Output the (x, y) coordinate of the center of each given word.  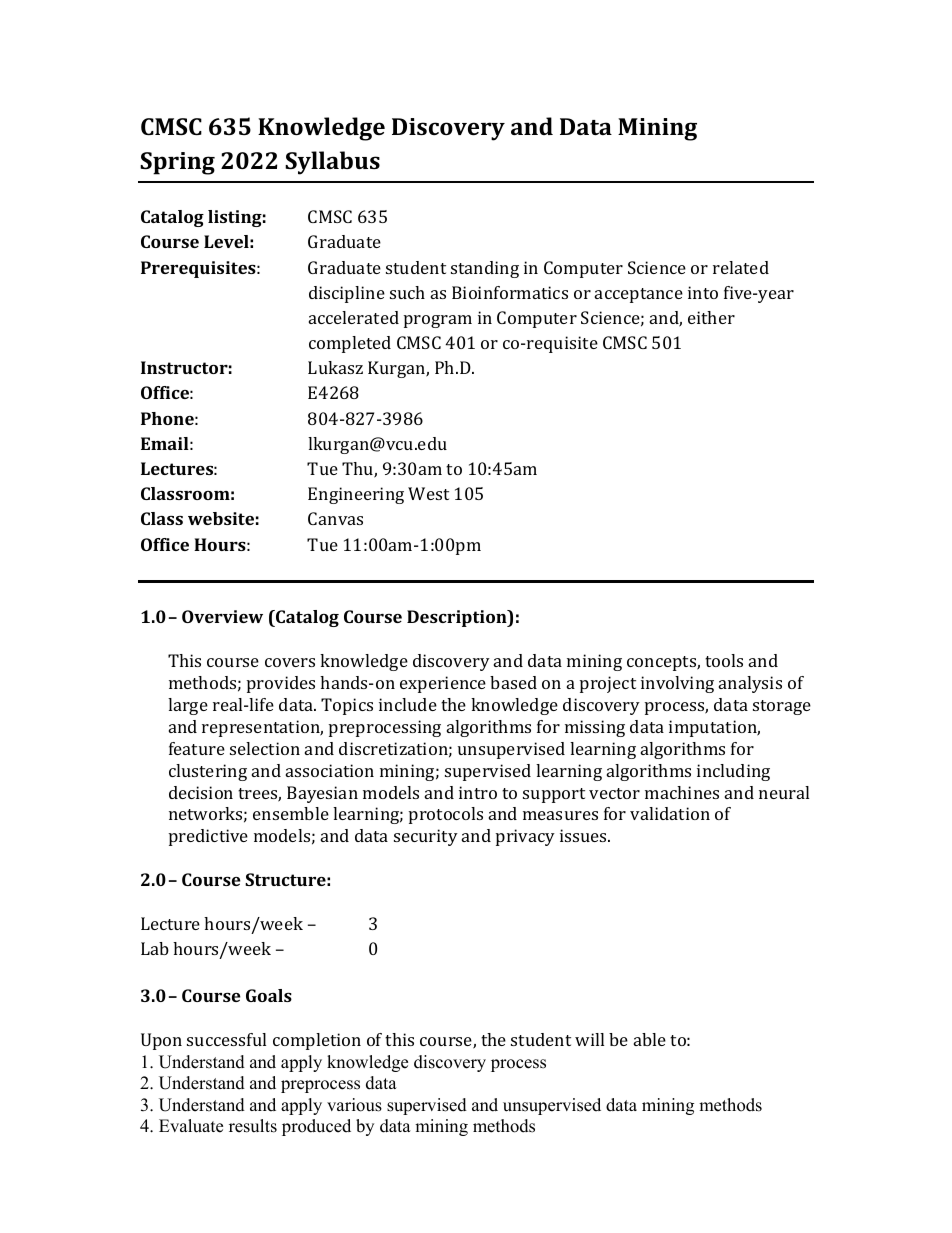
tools (724, 660)
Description (458, 618)
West (428, 493)
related (741, 267)
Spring (177, 163)
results (253, 1126)
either (711, 317)
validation (670, 813)
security (426, 837)
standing (485, 269)
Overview (222, 616)
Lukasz (335, 367)
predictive (208, 837)
